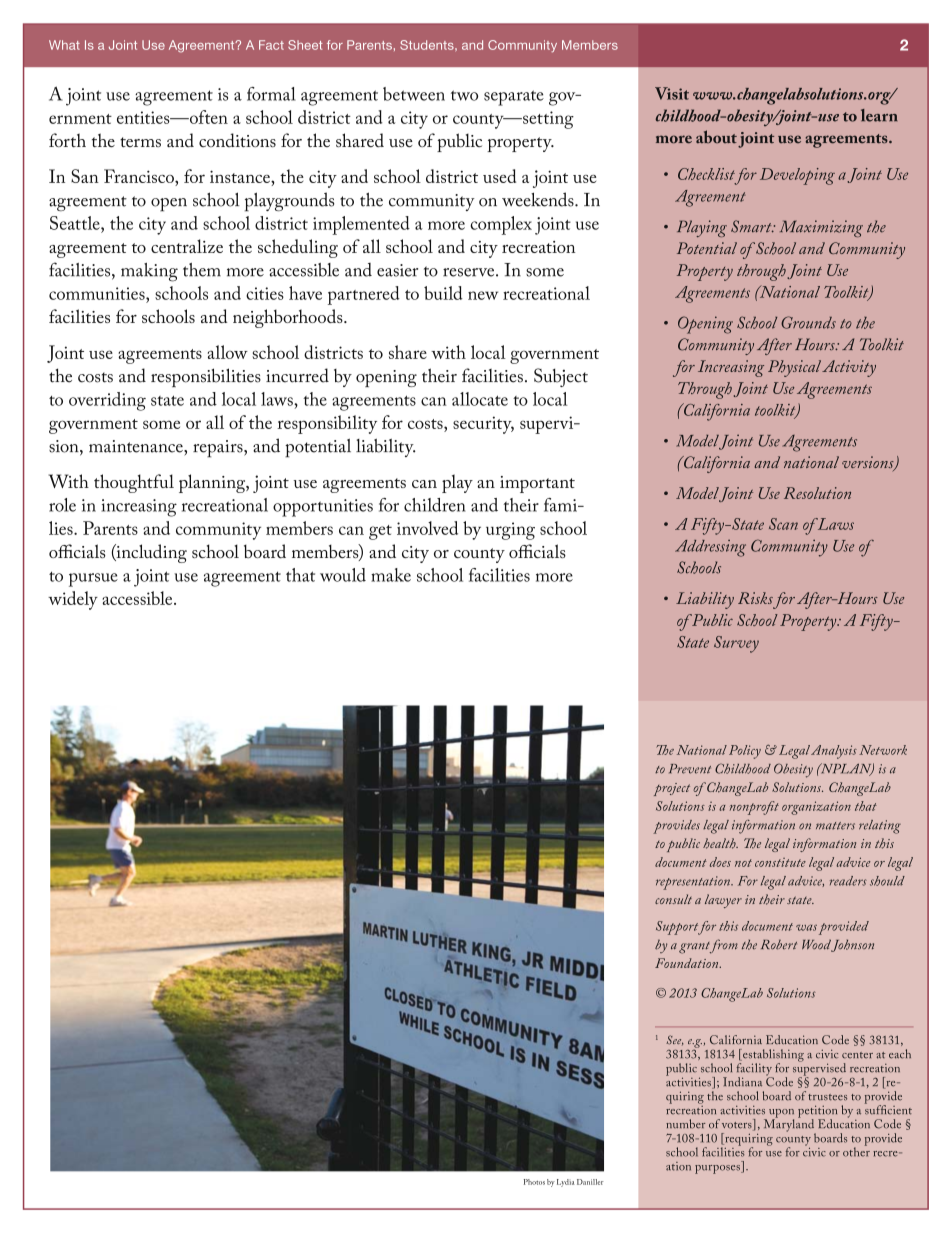 Image resolution: width=952 pixels, height=1233 pixels. I want to click on learn, so click(879, 115).
